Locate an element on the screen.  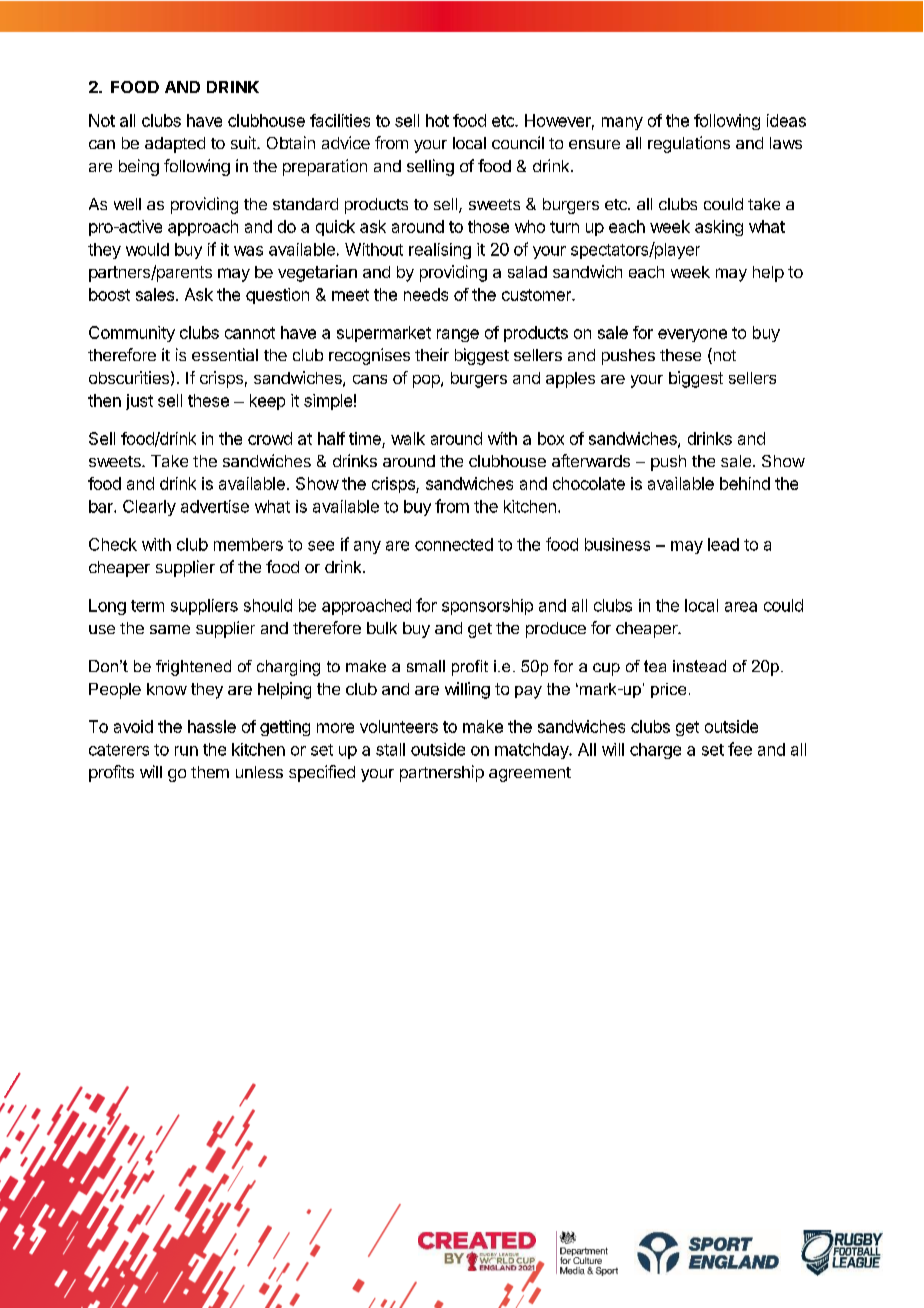
adapted is located at coordinates (175, 145).
